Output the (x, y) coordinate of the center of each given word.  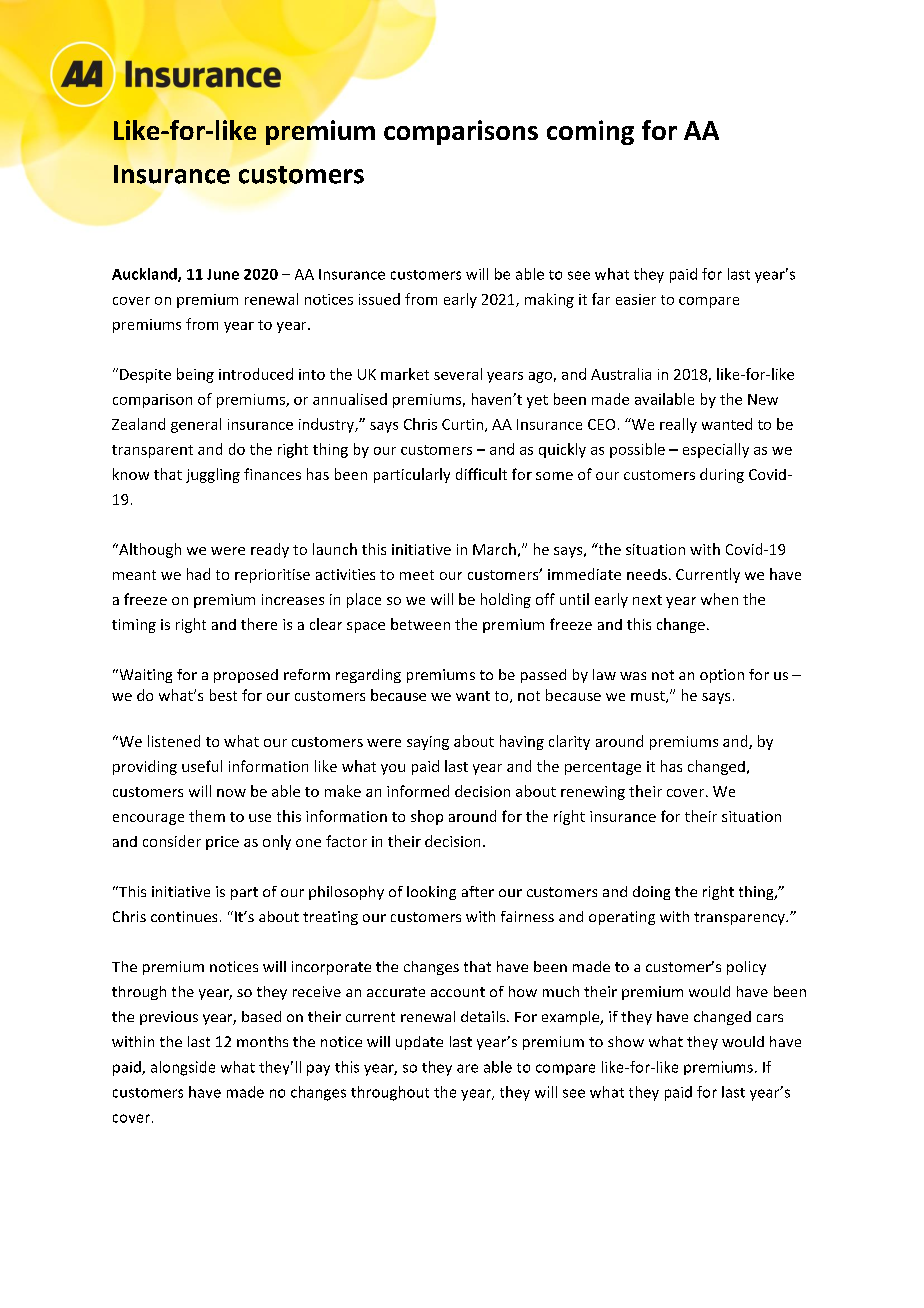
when (719, 599)
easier (636, 299)
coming (590, 132)
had (198, 574)
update (419, 1043)
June (223, 274)
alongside (183, 1068)
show (626, 1041)
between (420, 624)
